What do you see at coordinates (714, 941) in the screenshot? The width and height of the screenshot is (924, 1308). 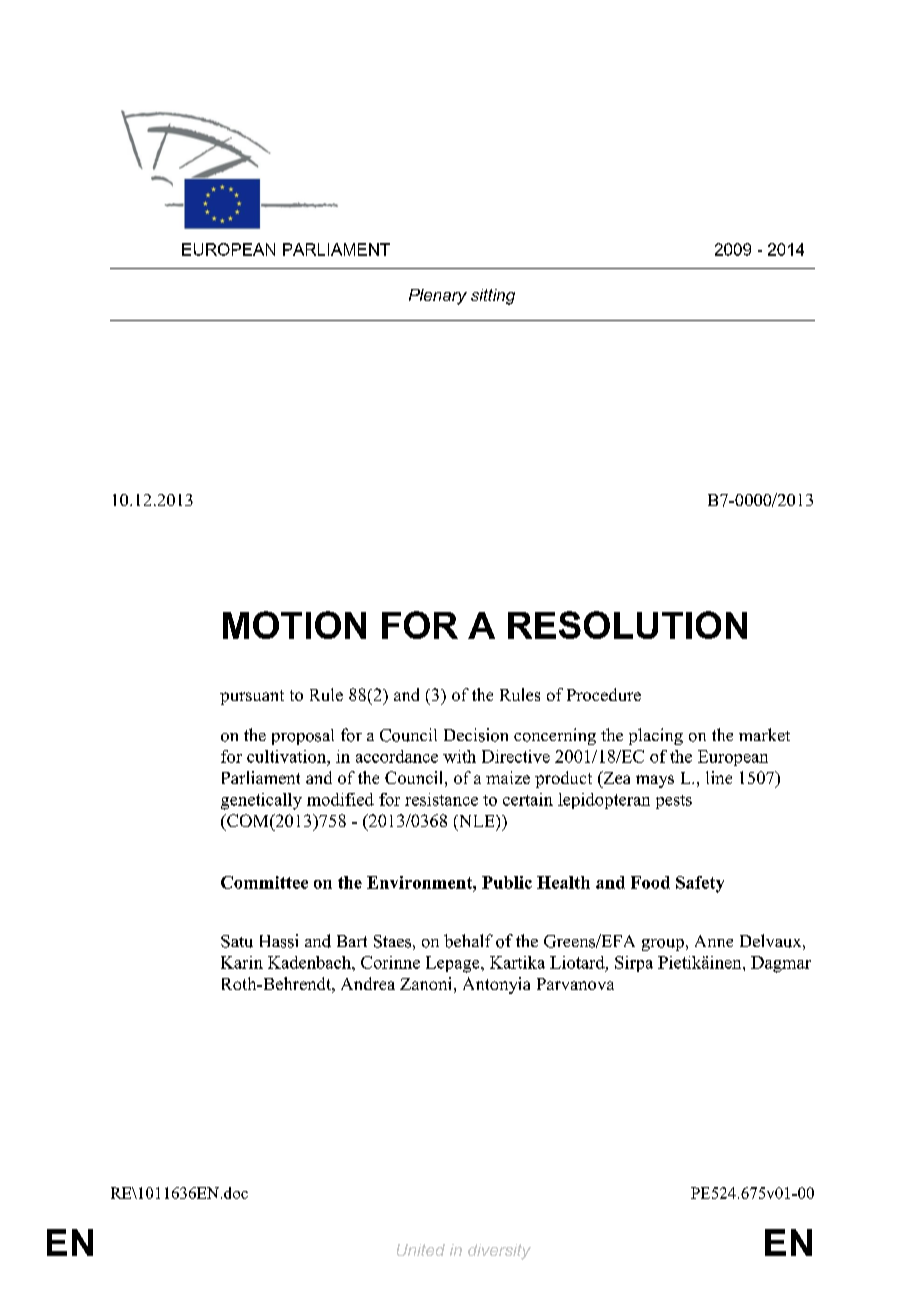 I see `Anne` at bounding box center [714, 941].
